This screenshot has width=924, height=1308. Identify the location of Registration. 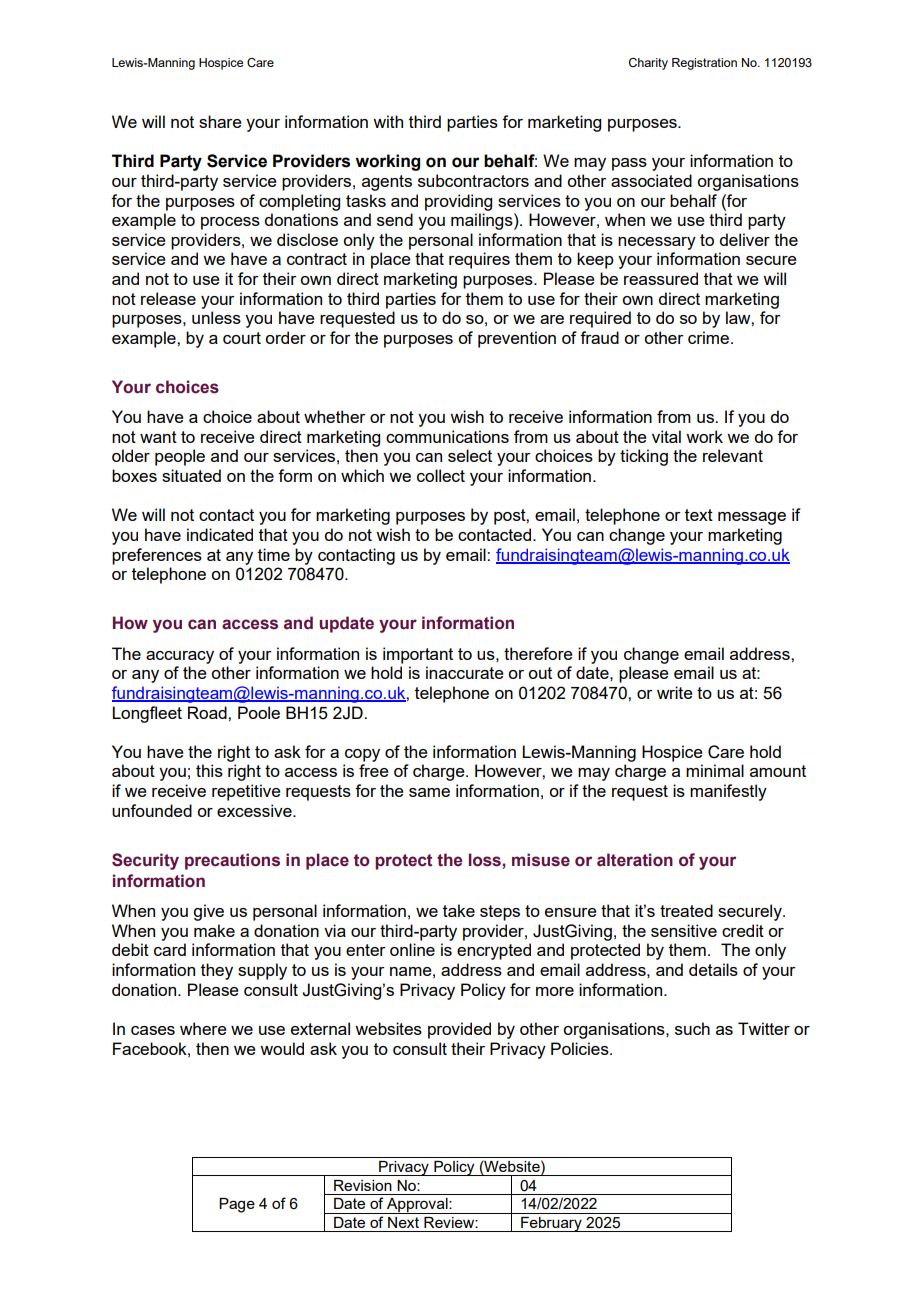
(704, 64).
